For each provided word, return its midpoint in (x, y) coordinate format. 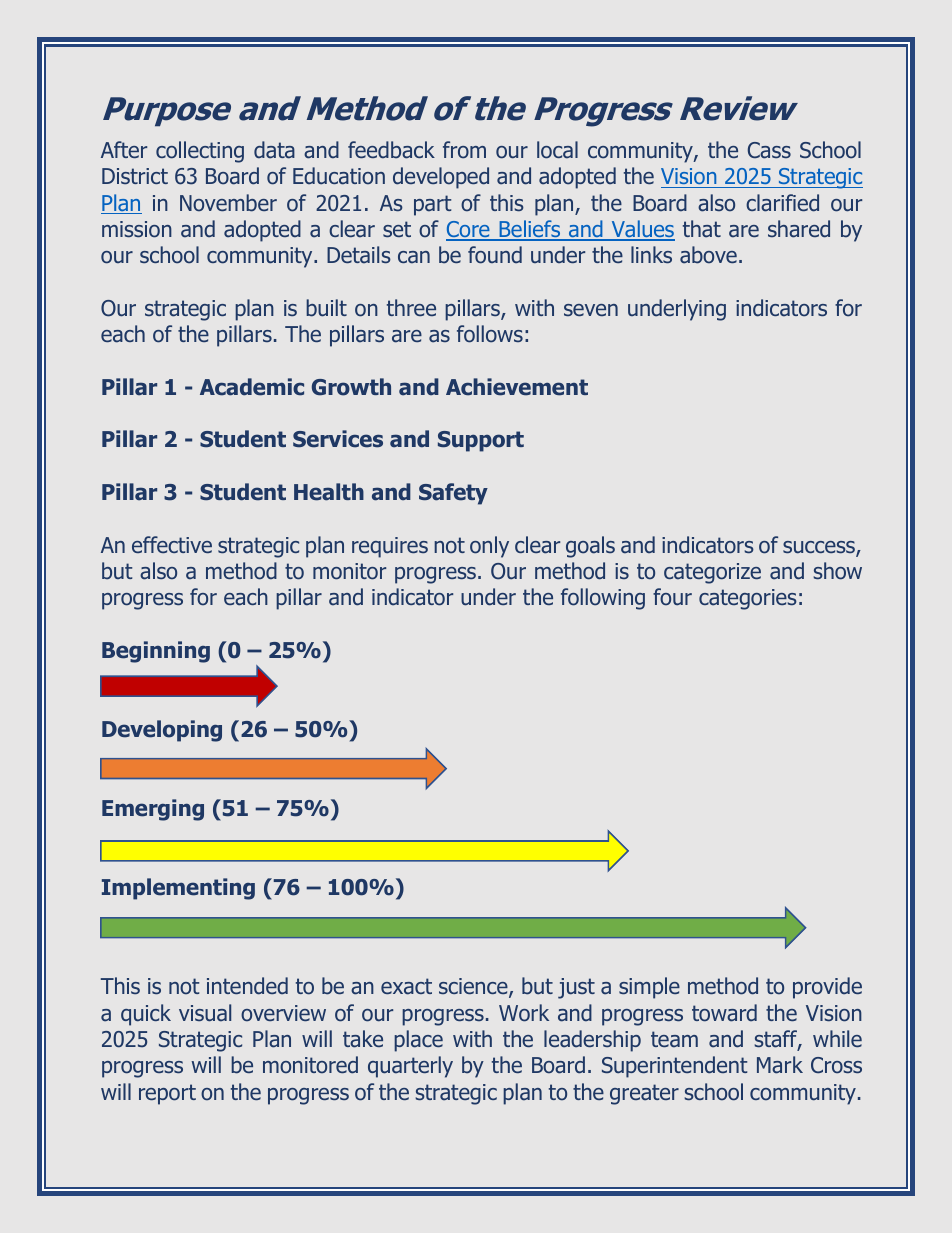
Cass (769, 150)
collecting (200, 152)
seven (591, 310)
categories (748, 599)
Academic (252, 387)
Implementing (178, 889)
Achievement (517, 387)
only (489, 547)
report (167, 1094)
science (474, 988)
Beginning (156, 652)
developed (441, 178)
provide (827, 988)
